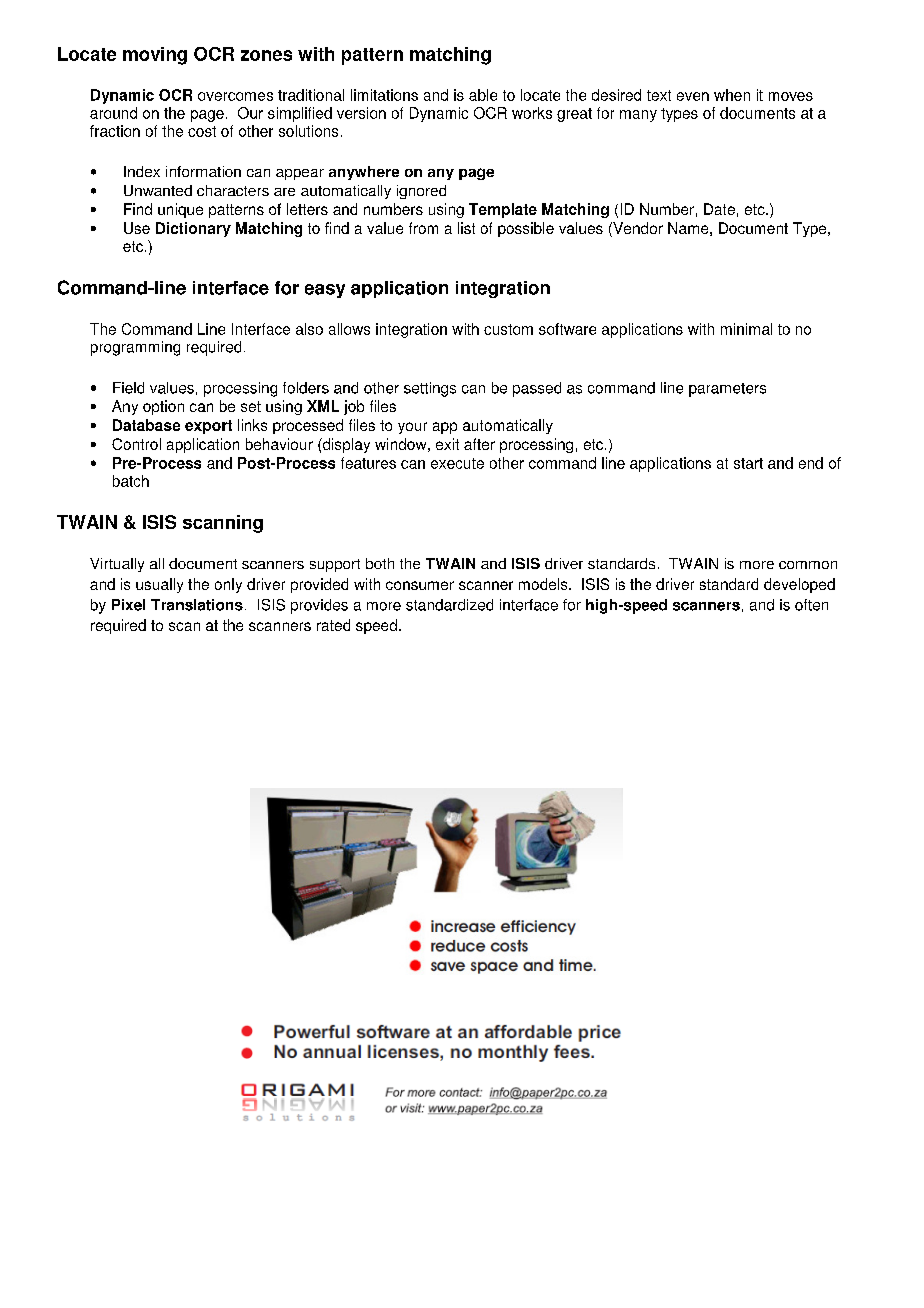 This screenshot has height=1308, width=924. Describe the element at coordinates (135, 348) in the screenshot. I see `programming` at that location.
